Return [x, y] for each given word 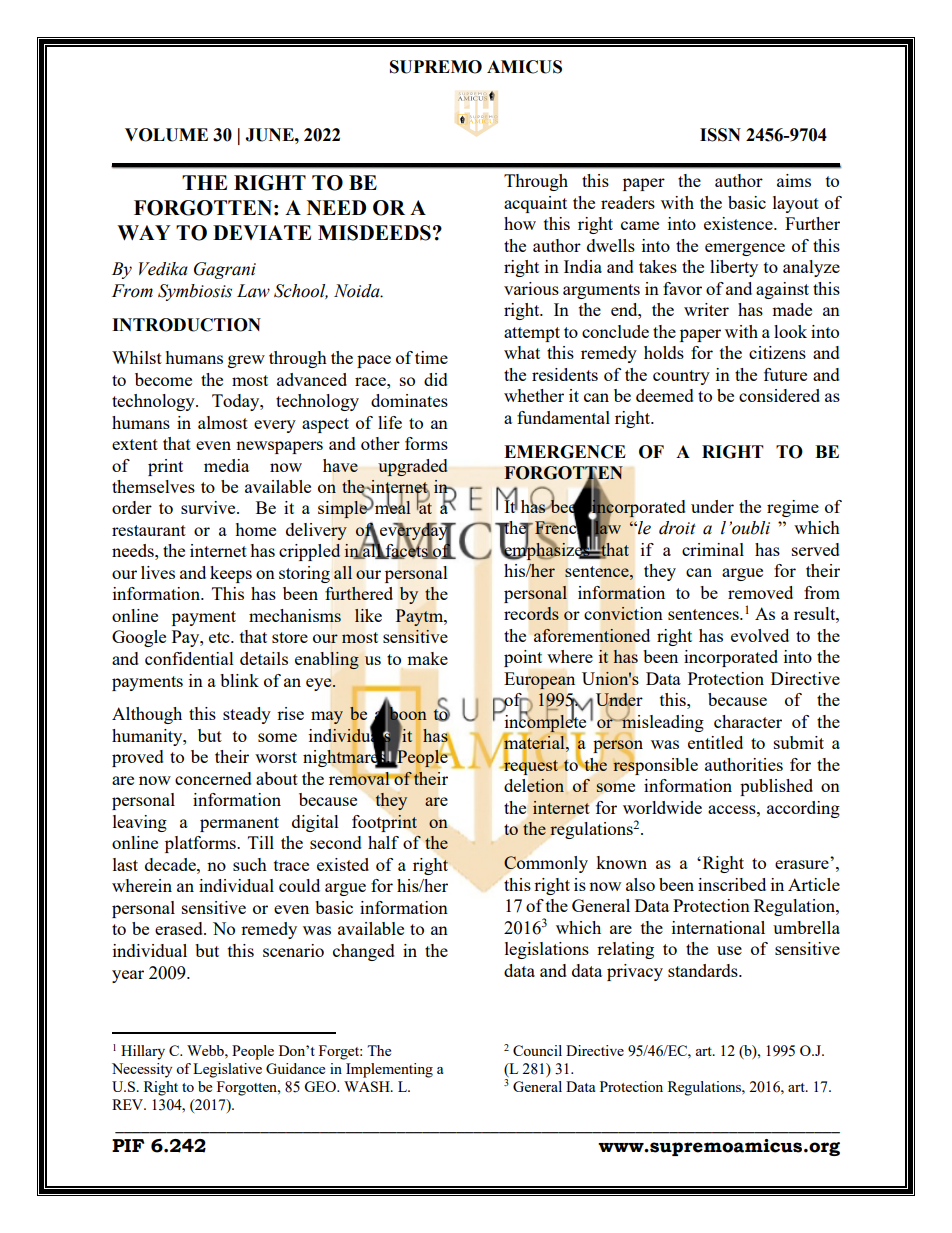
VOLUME [166, 135]
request [530, 766]
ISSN [720, 135]
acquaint [535, 204]
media [226, 465]
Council [537, 1050]
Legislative [227, 1070]
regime [793, 508]
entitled [715, 742]
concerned [213, 778]
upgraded [413, 467]
